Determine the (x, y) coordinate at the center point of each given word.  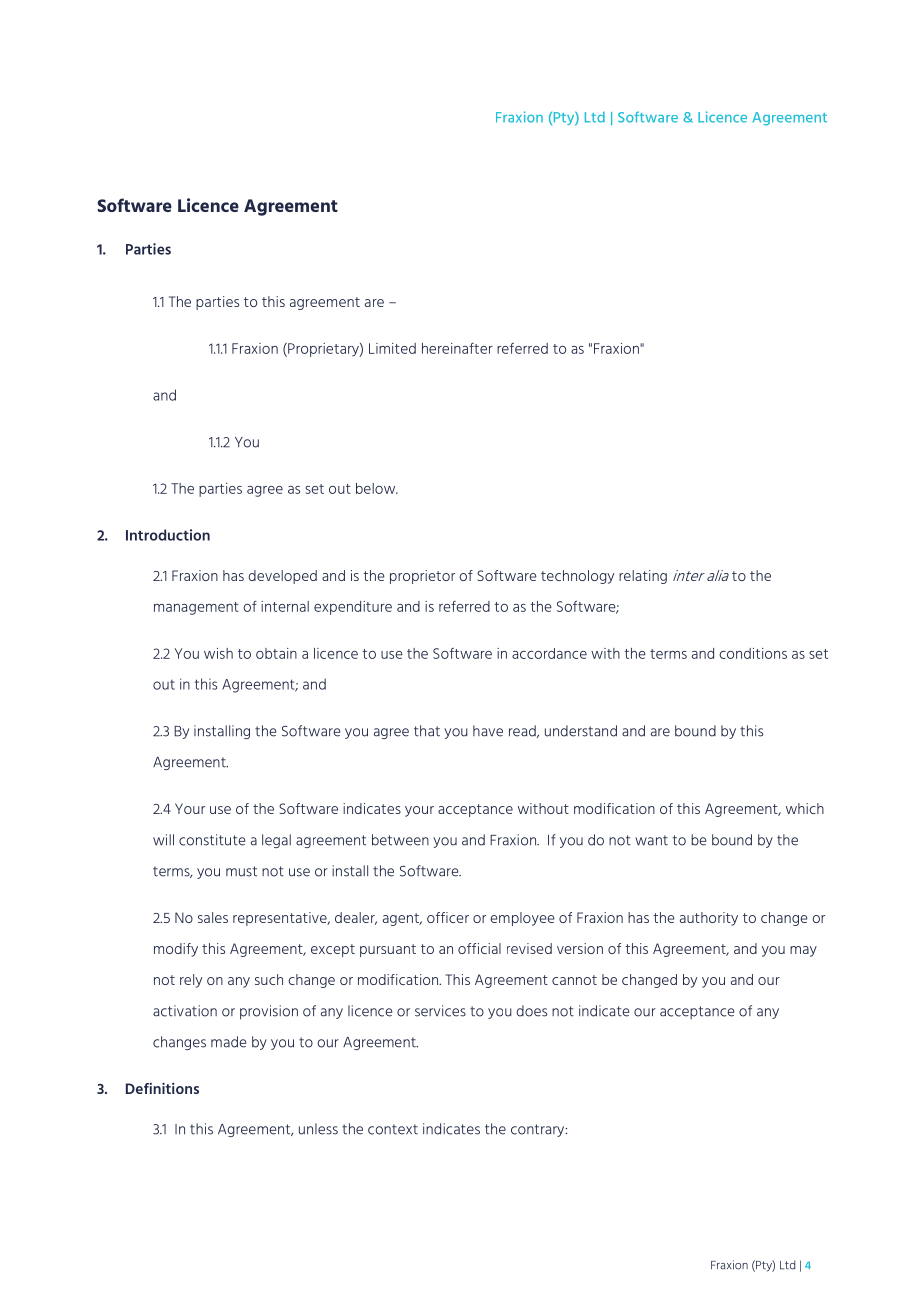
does (531, 1011)
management (196, 608)
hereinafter (457, 348)
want (651, 840)
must (241, 871)
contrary (539, 1130)
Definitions (162, 1088)
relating (643, 577)
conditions (753, 653)
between (400, 840)
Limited (392, 348)
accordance (549, 653)
